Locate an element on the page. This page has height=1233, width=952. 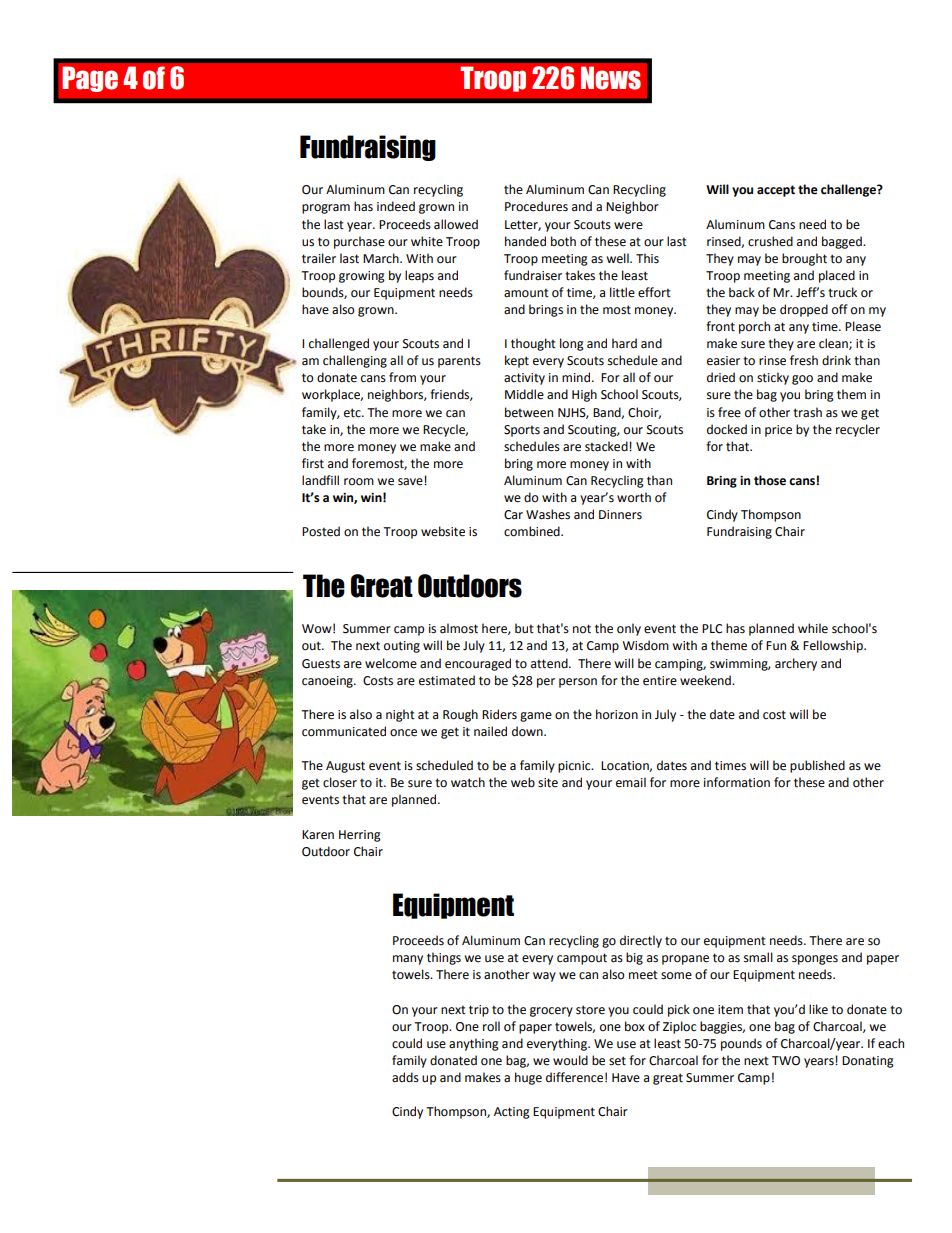
Page is located at coordinates (90, 79).
